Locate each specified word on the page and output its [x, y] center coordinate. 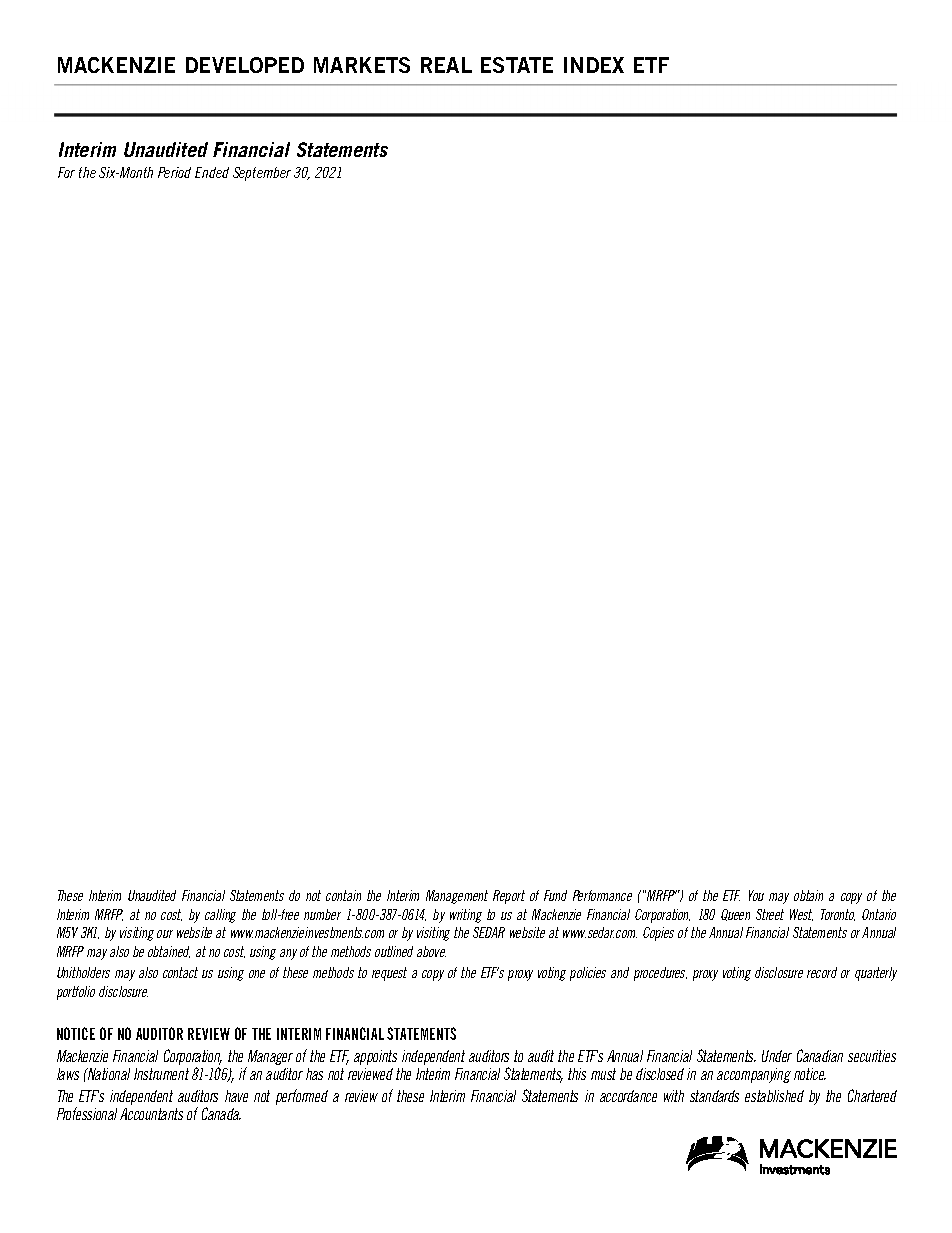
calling [220, 916]
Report [509, 897]
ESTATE [517, 65]
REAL [446, 65]
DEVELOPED [245, 65]
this [577, 1074]
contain [343, 895]
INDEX [594, 65]
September [262, 174]
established [774, 1096]
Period [174, 172]
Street [770, 914]
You [756, 895]
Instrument [161, 1074]
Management [457, 897]
